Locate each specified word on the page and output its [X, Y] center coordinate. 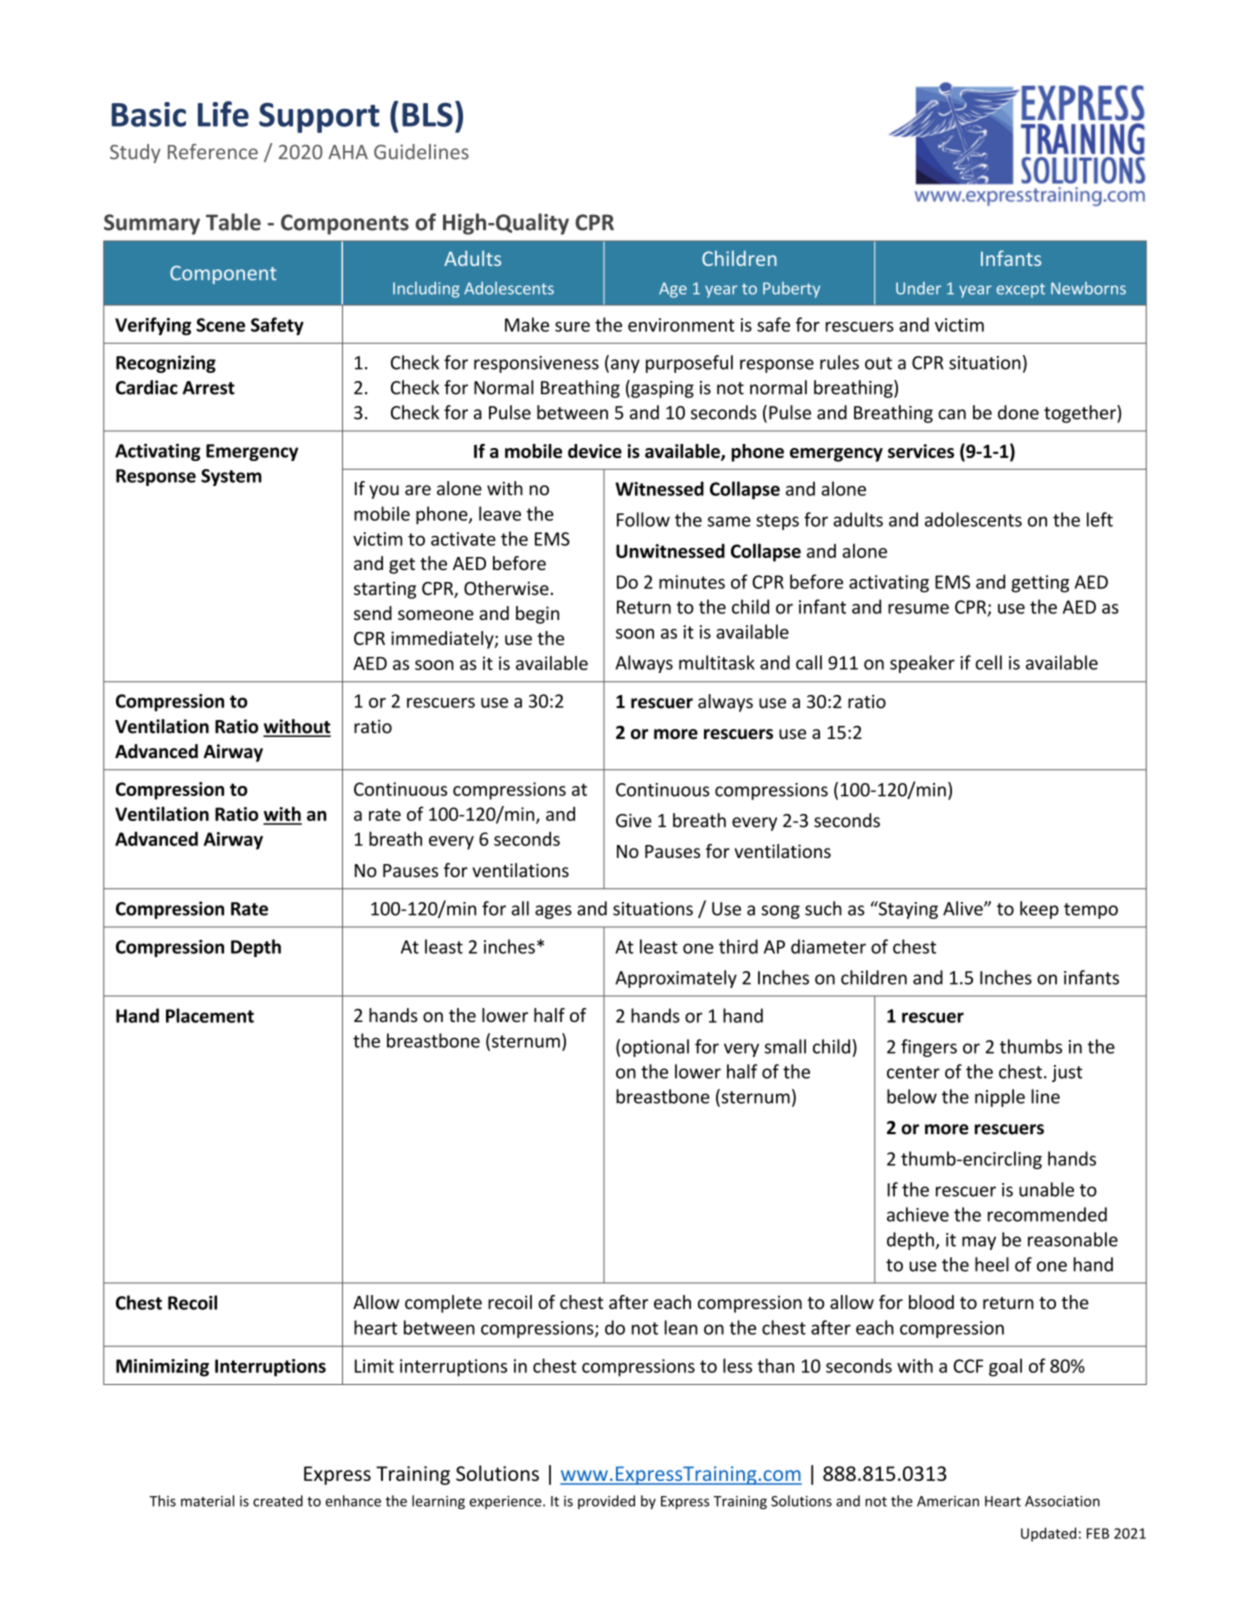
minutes [692, 582]
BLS [427, 114]
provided [606, 1502]
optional [655, 1048]
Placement [210, 1015]
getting [1040, 584]
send [373, 613]
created [278, 1501]
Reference [213, 152]
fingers [929, 1048]
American [948, 1501]
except [1021, 290]
